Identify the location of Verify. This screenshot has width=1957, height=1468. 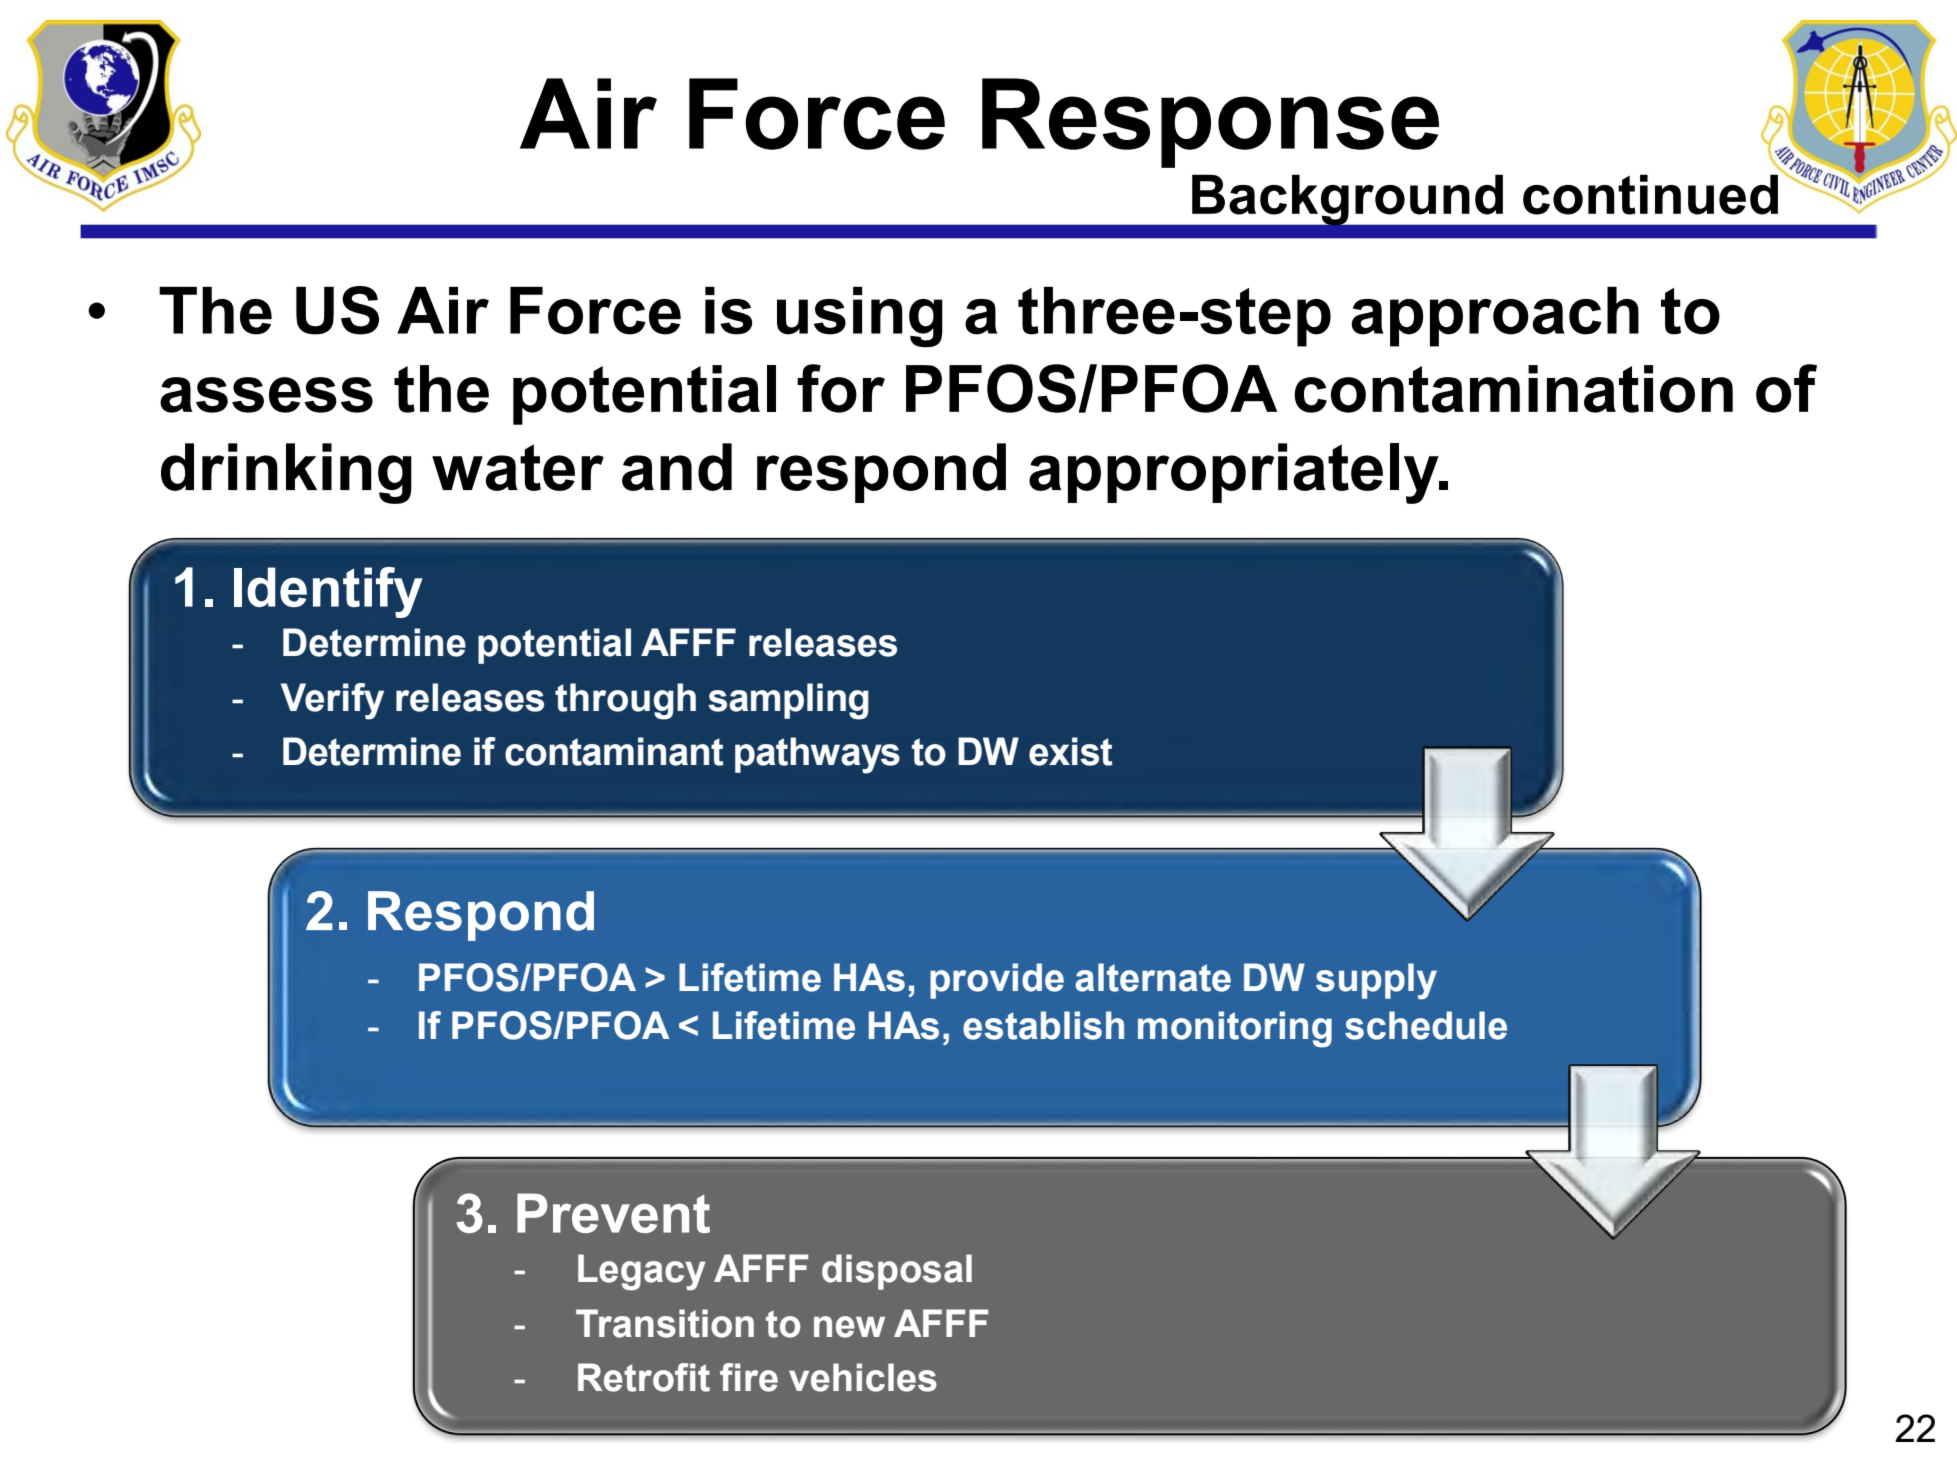
(332, 701).
